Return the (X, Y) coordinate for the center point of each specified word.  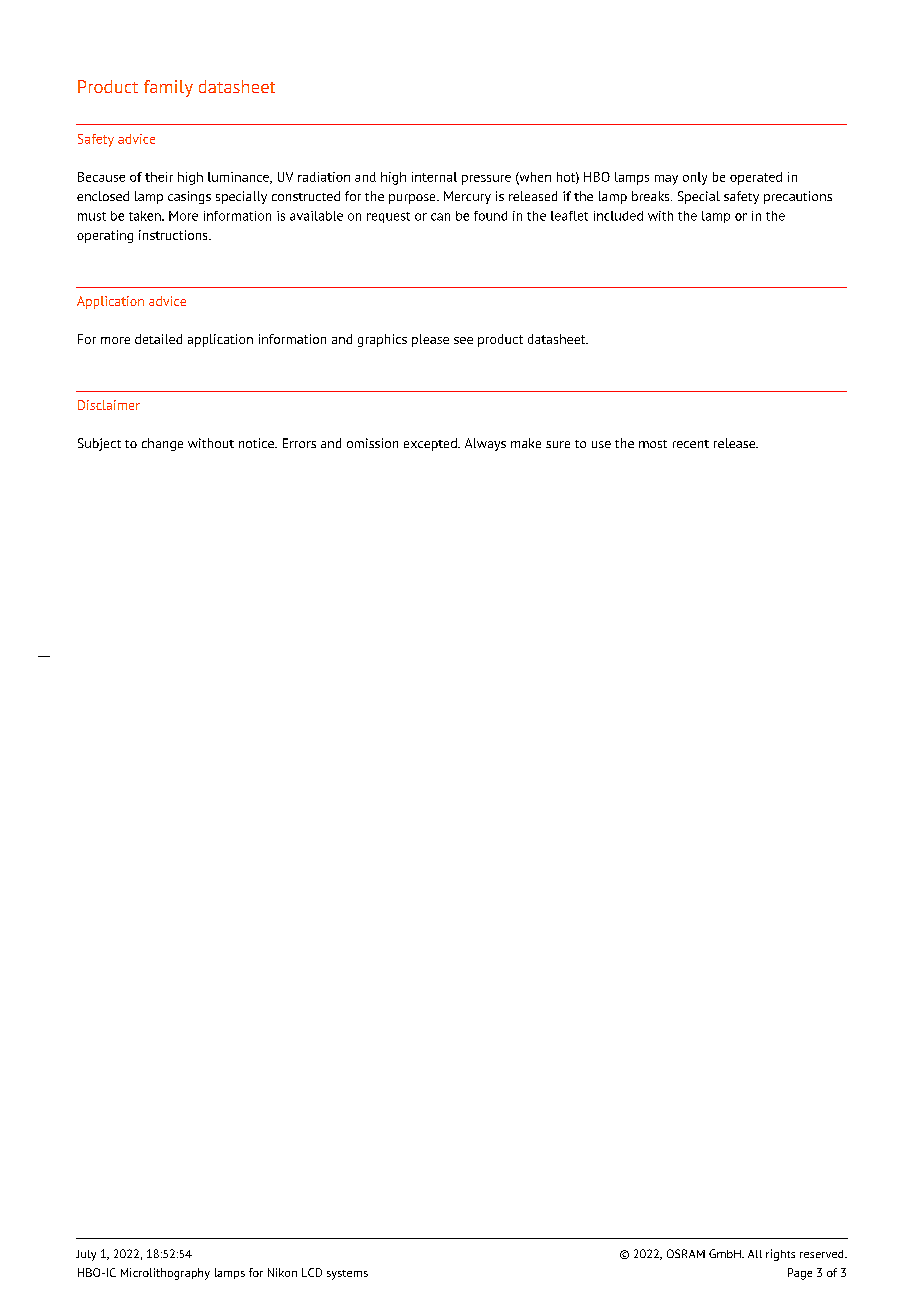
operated (756, 178)
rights (780, 1255)
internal (434, 177)
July (86, 1255)
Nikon (282, 1272)
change (162, 444)
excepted (431, 444)
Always (485, 444)
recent (691, 444)
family (168, 88)
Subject (99, 444)
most (653, 444)
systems (347, 1275)
